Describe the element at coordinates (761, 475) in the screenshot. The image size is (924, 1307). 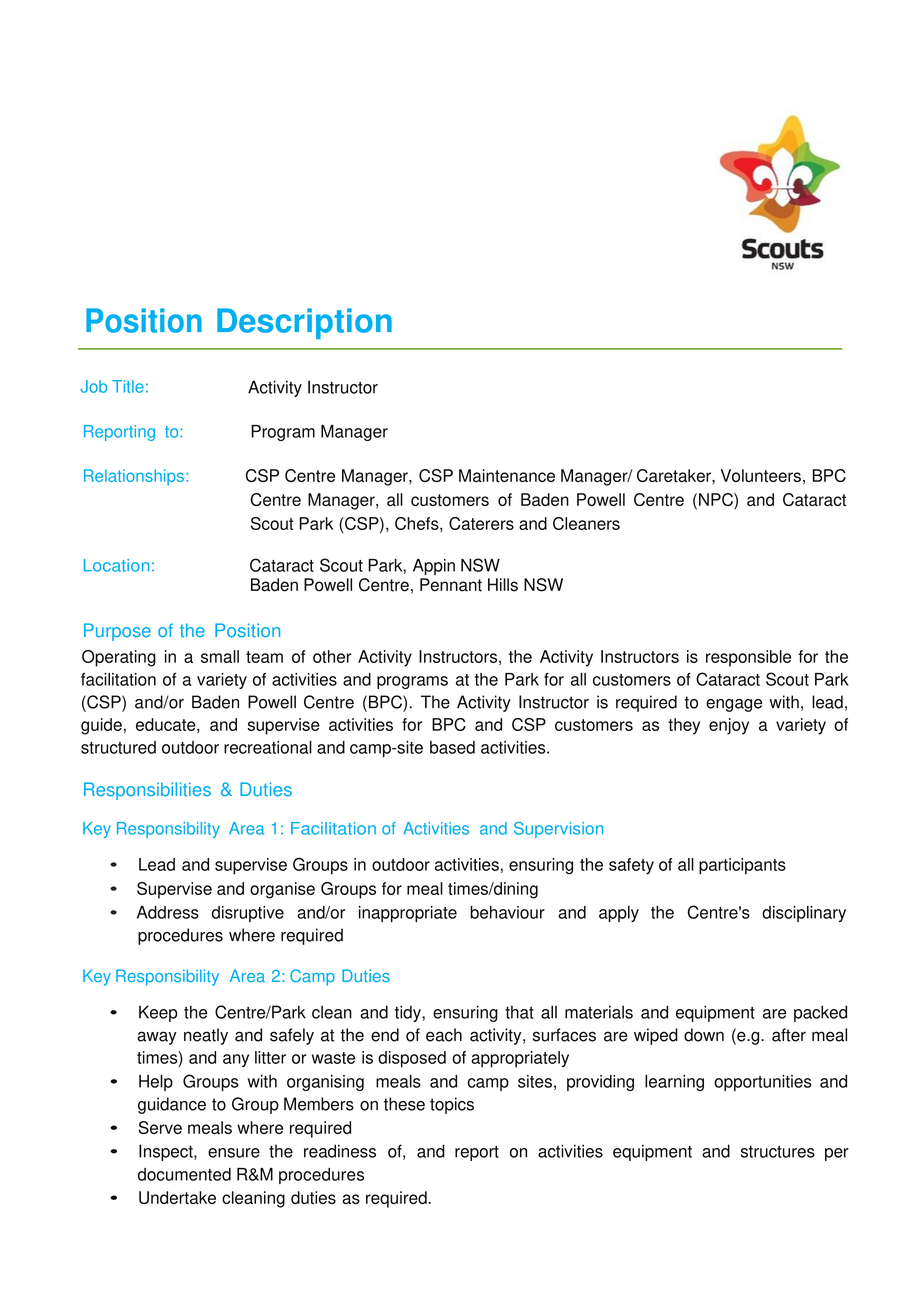
I see `Volunteers` at that location.
